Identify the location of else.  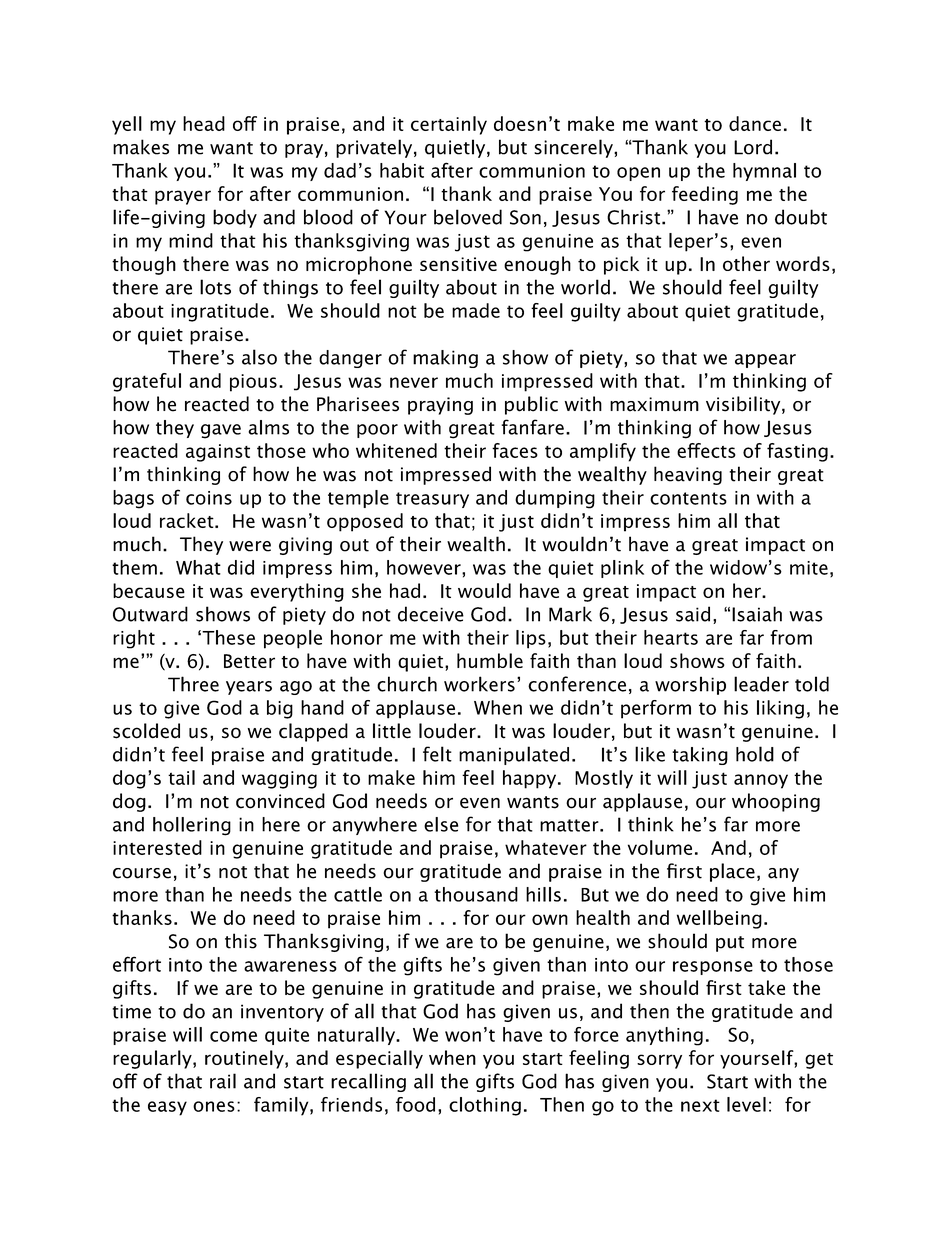
(441, 824).
